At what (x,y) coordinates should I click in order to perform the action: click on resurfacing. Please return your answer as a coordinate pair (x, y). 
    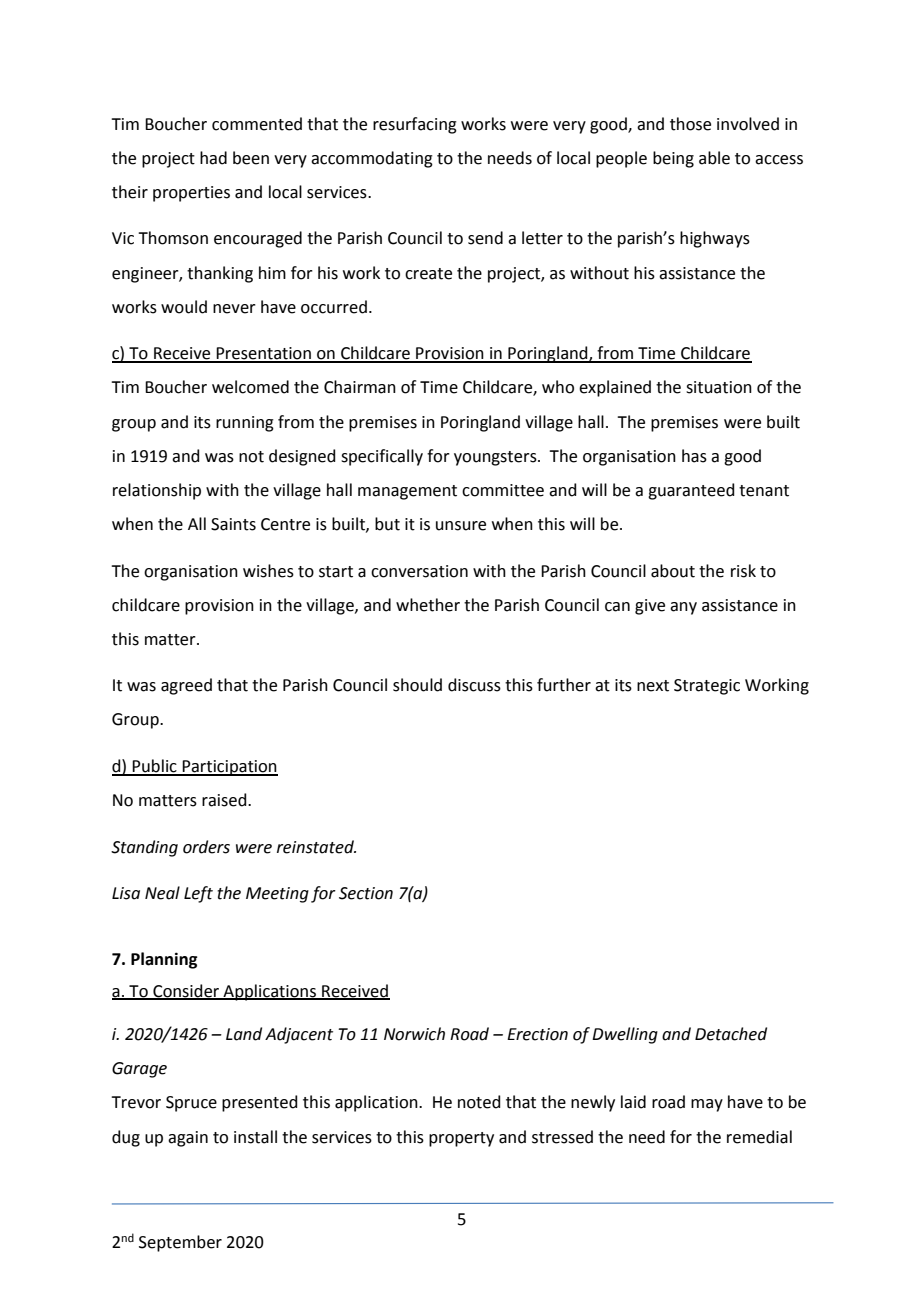
    Looking at the image, I should click on (415, 125).
